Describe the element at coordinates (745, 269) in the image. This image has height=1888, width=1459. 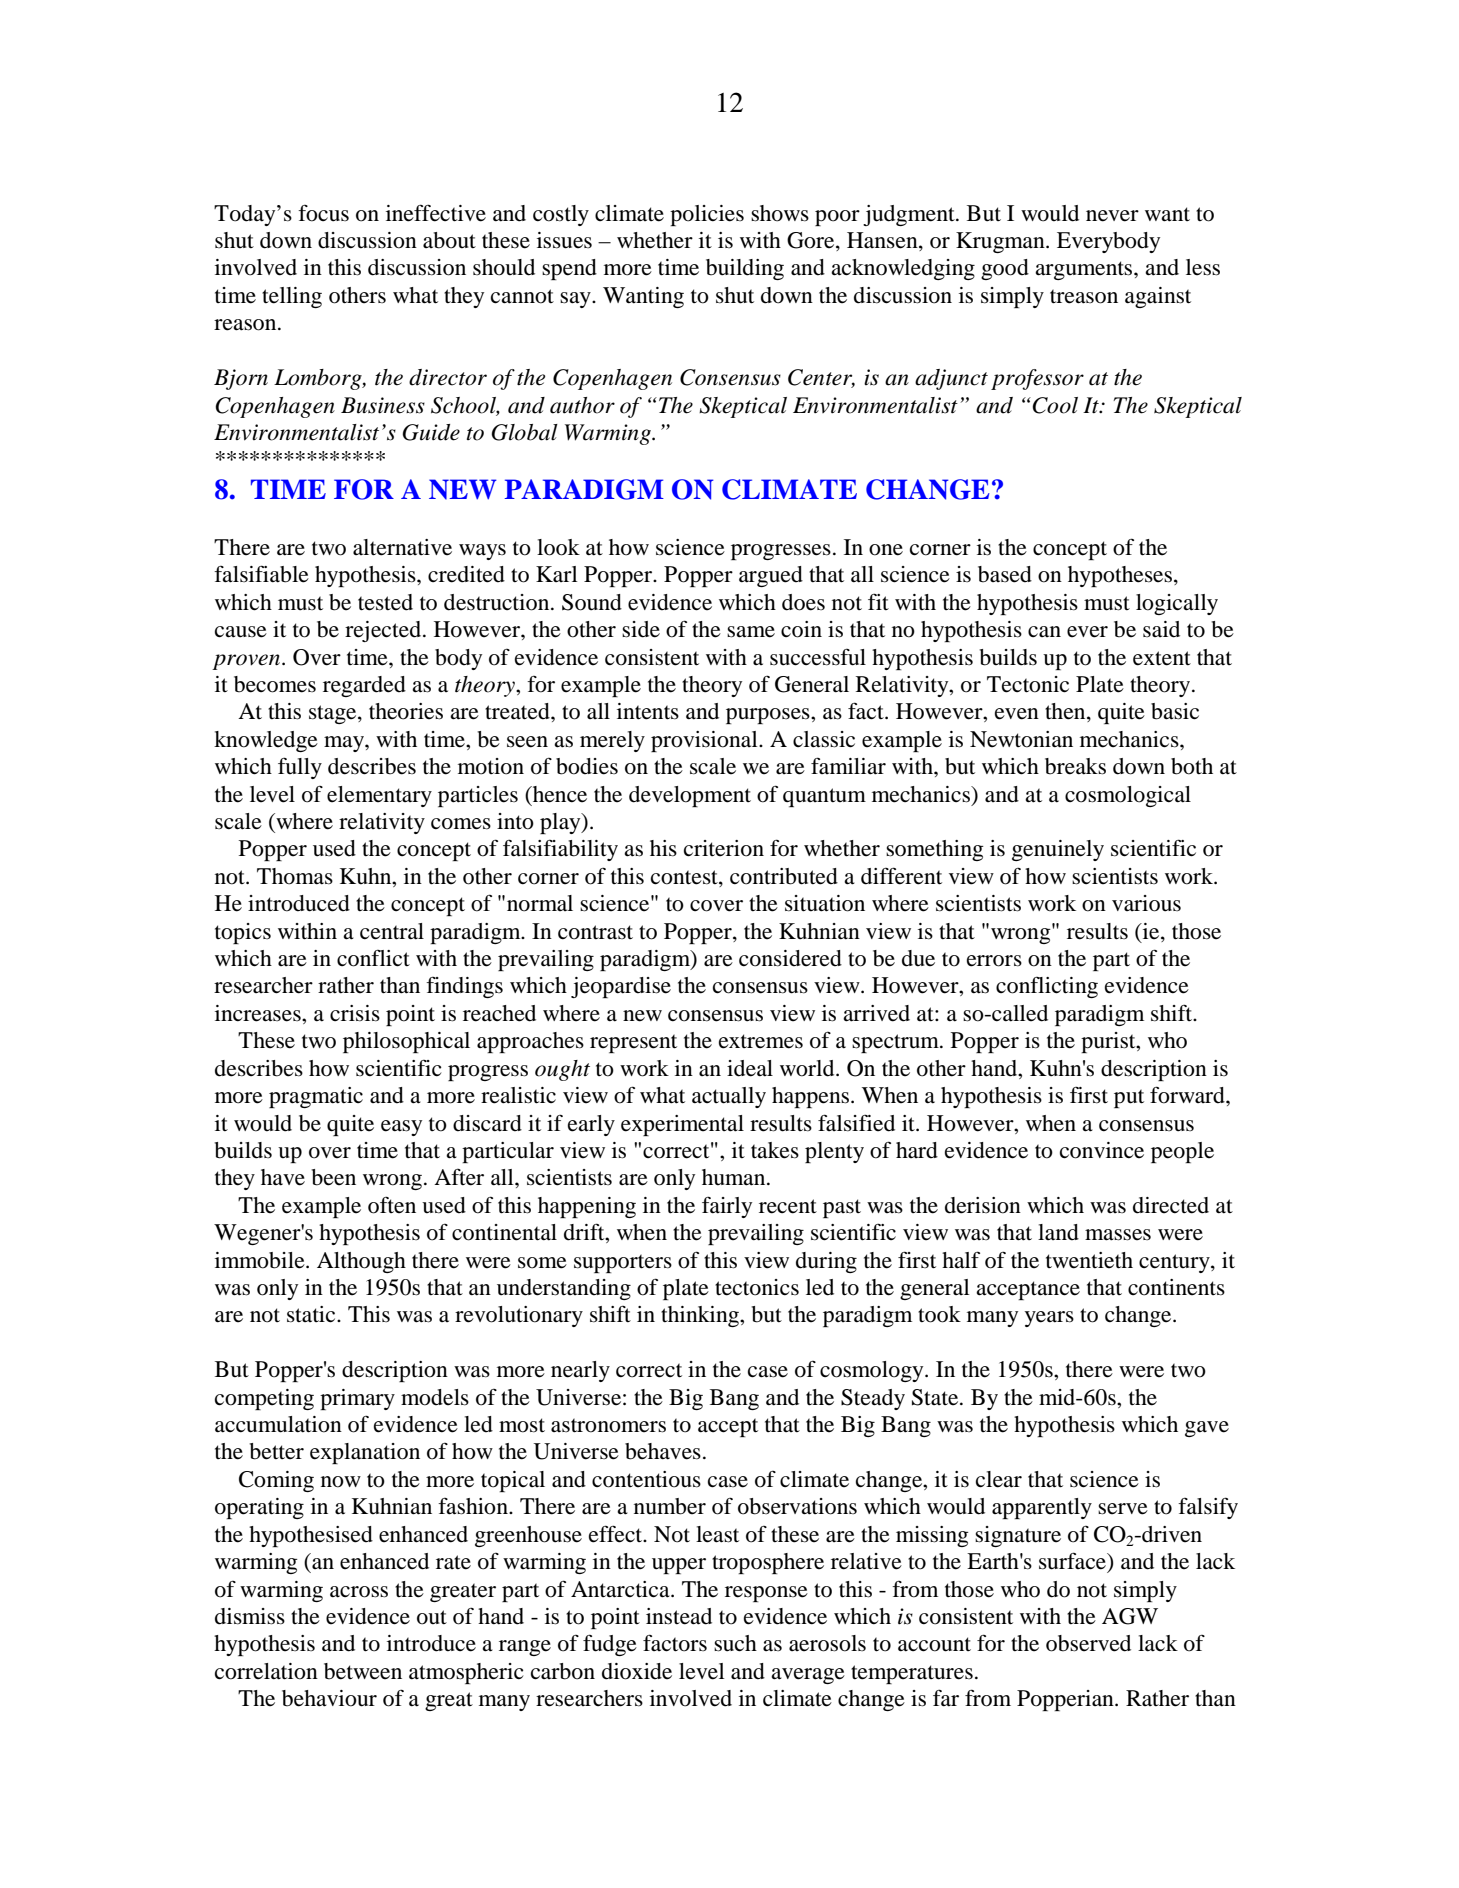
I see `building` at that location.
